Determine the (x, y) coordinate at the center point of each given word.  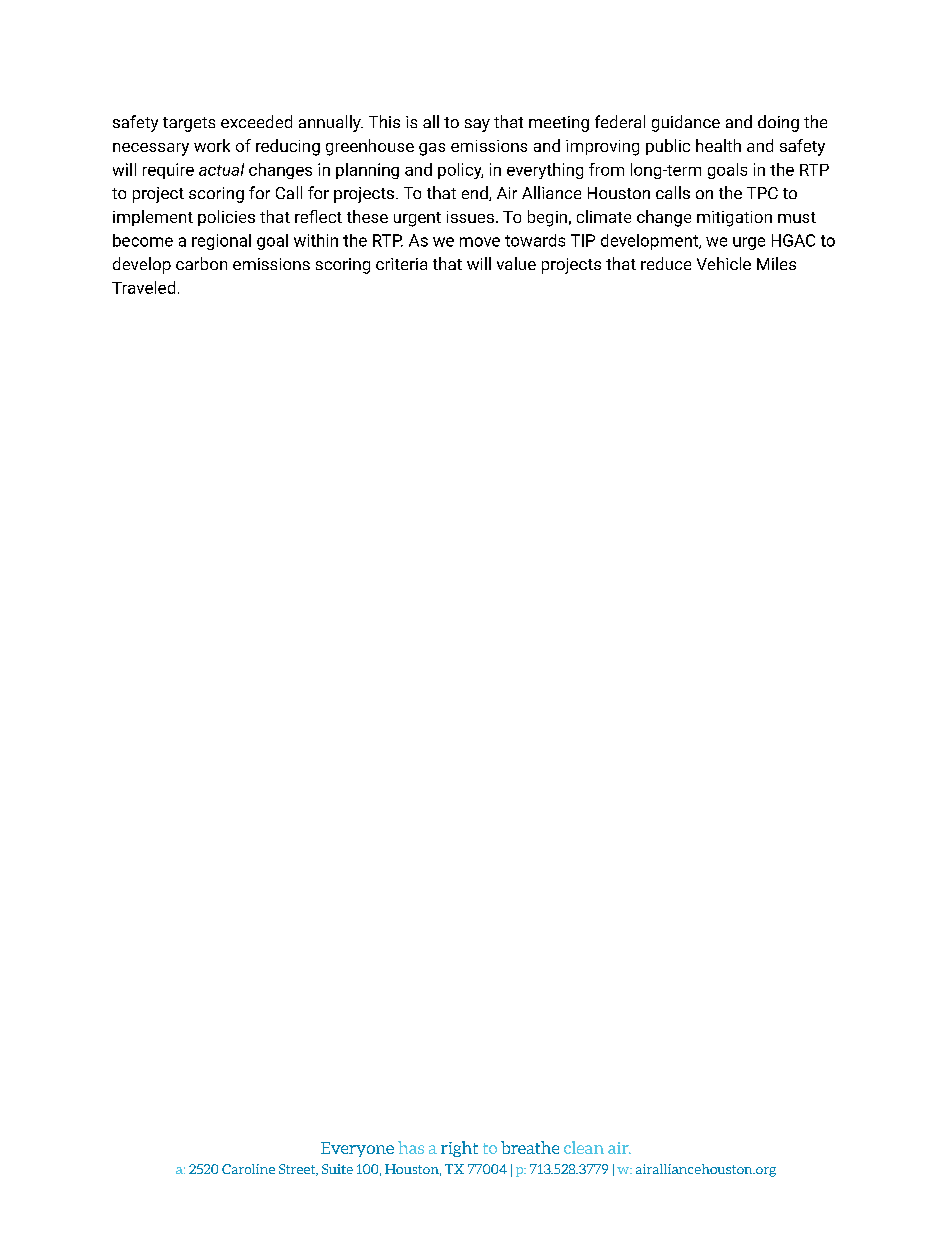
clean (584, 1147)
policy (460, 171)
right (459, 1149)
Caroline (248, 1169)
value (516, 263)
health (718, 145)
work (212, 145)
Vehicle (724, 263)
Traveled (143, 287)
